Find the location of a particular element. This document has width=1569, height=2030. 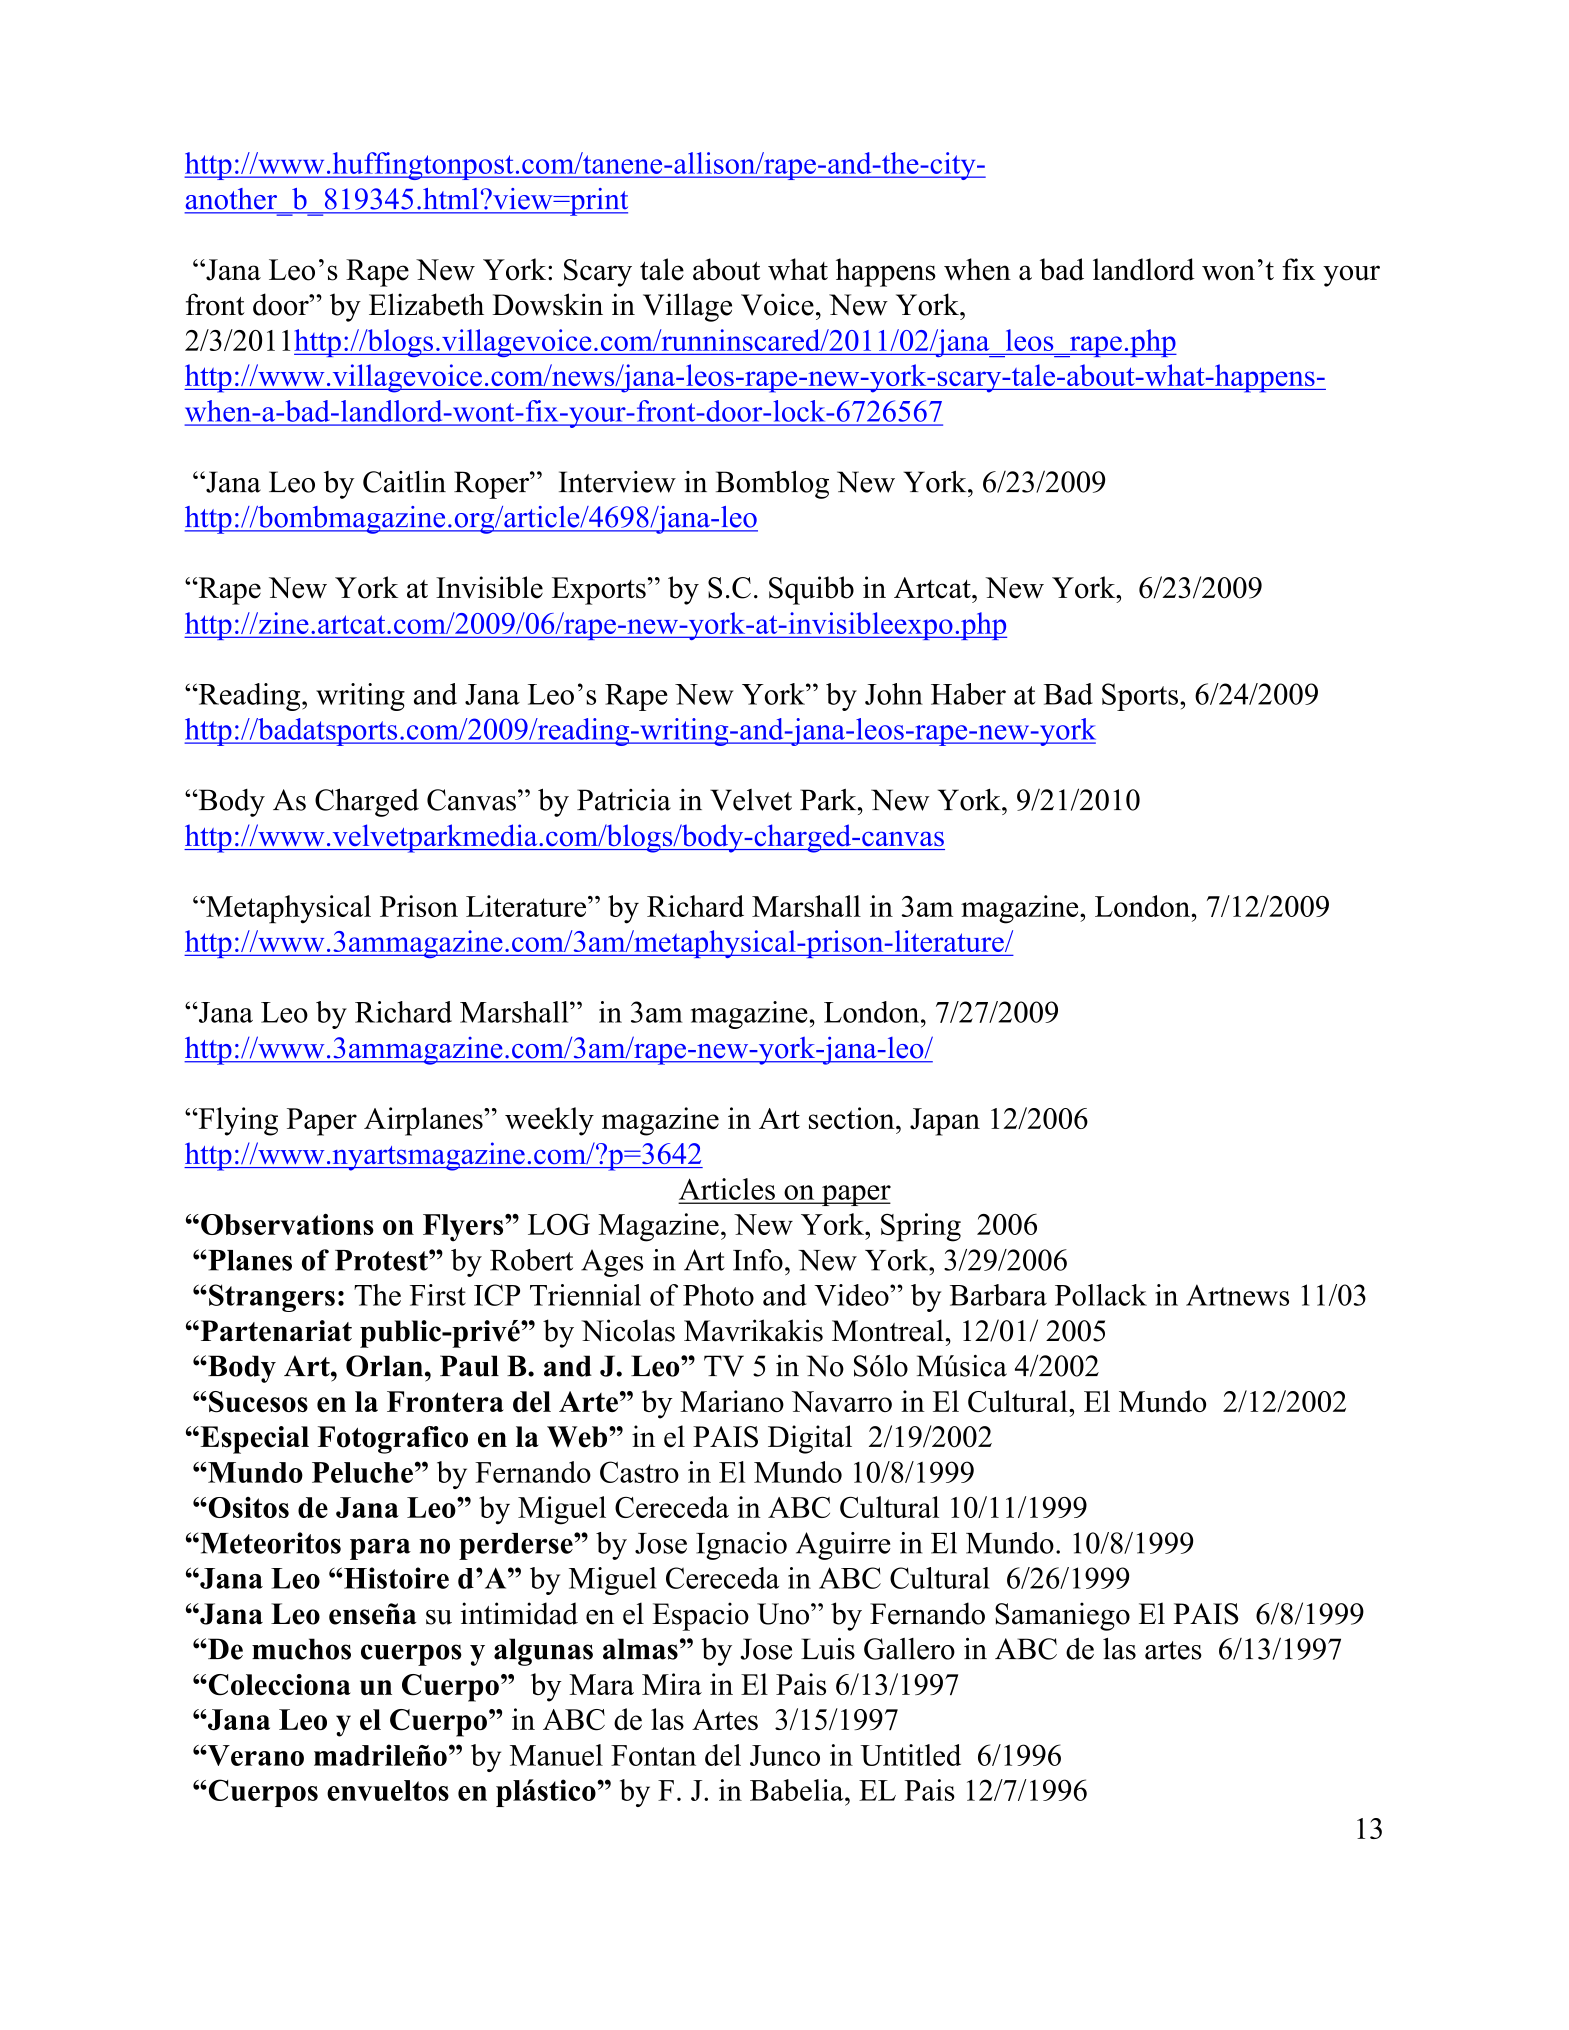

Exports is located at coordinates (599, 591).
